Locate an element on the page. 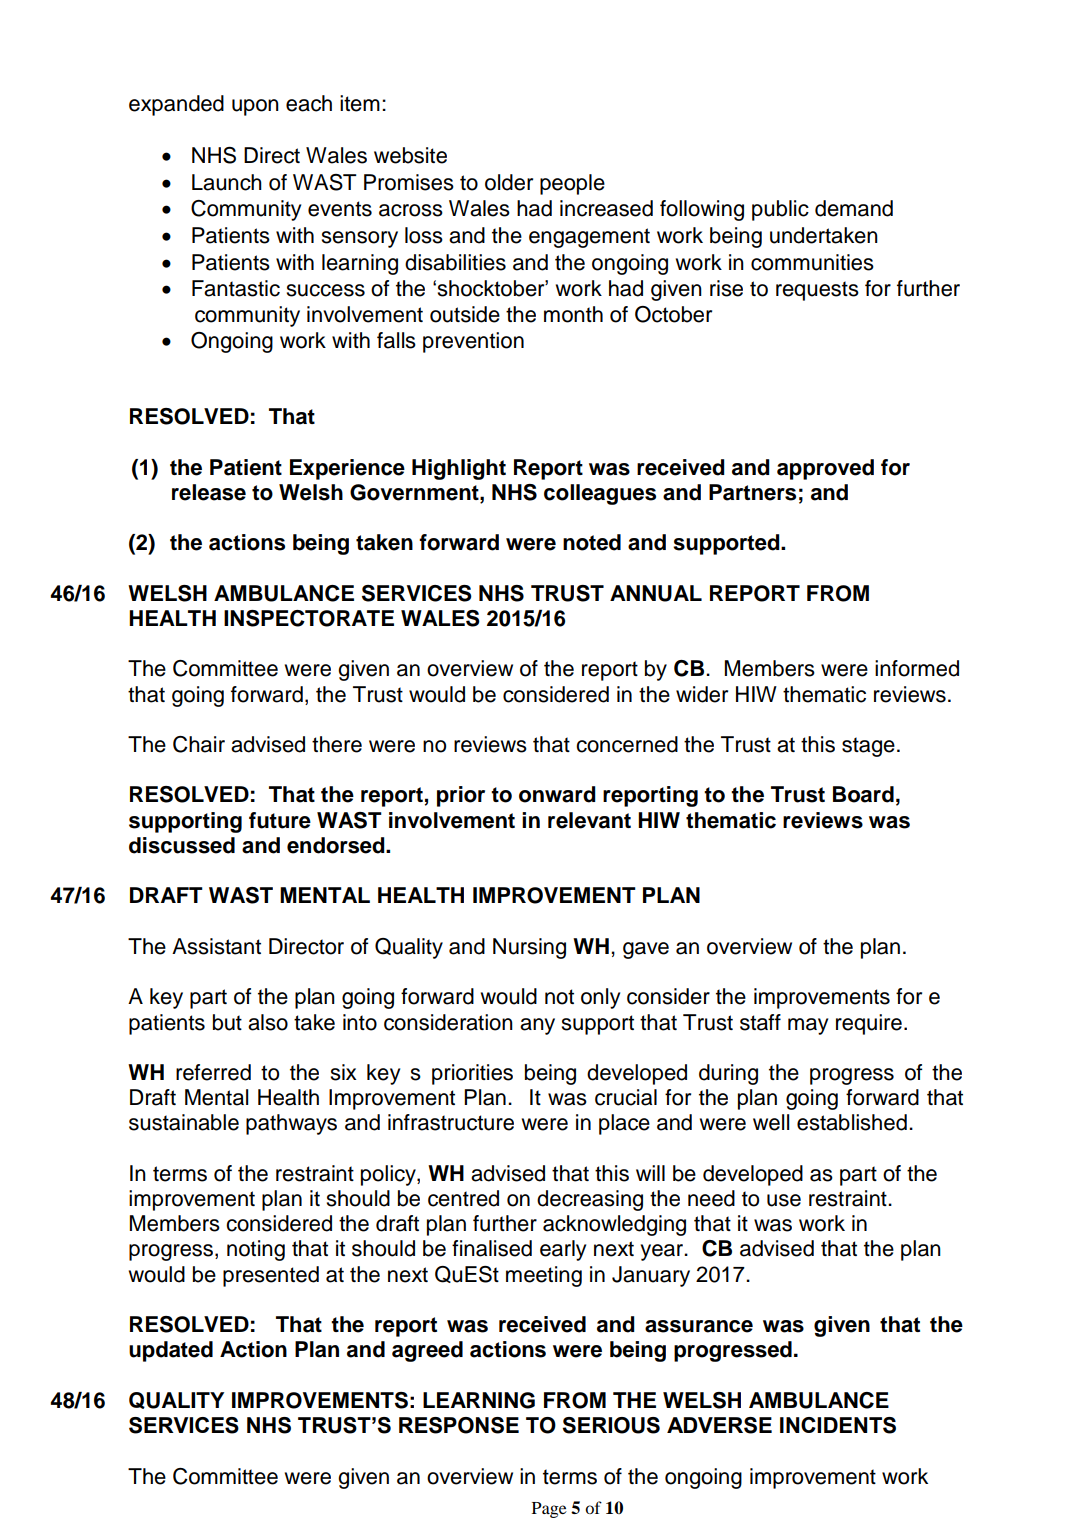 This image has width=1088, height=1539. noted is located at coordinates (592, 542).
